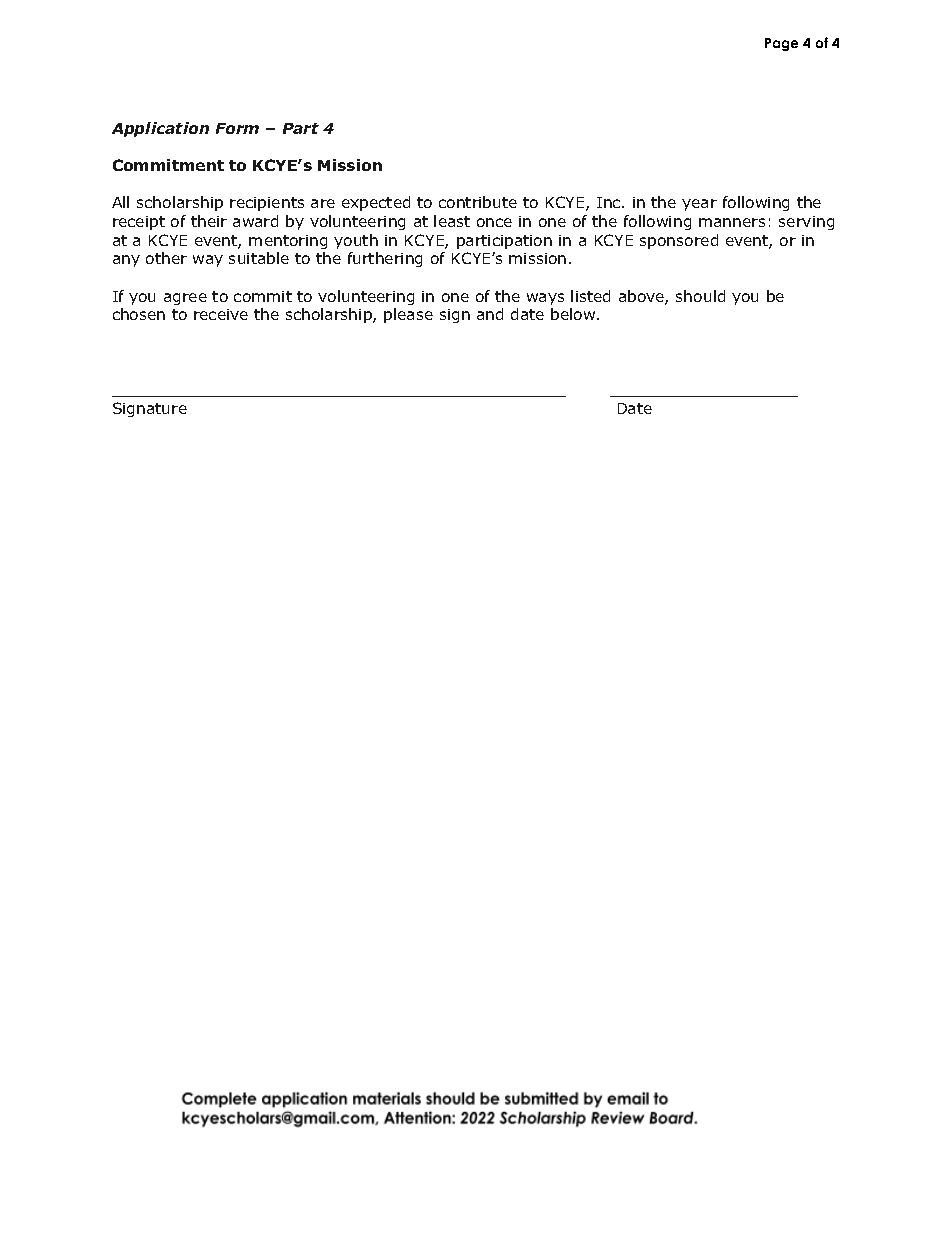 This screenshot has width=952, height=1233. What do you see at coordinates (221, 314) in the screenshot?
I see `receive` at bounding box center [221, 314].
